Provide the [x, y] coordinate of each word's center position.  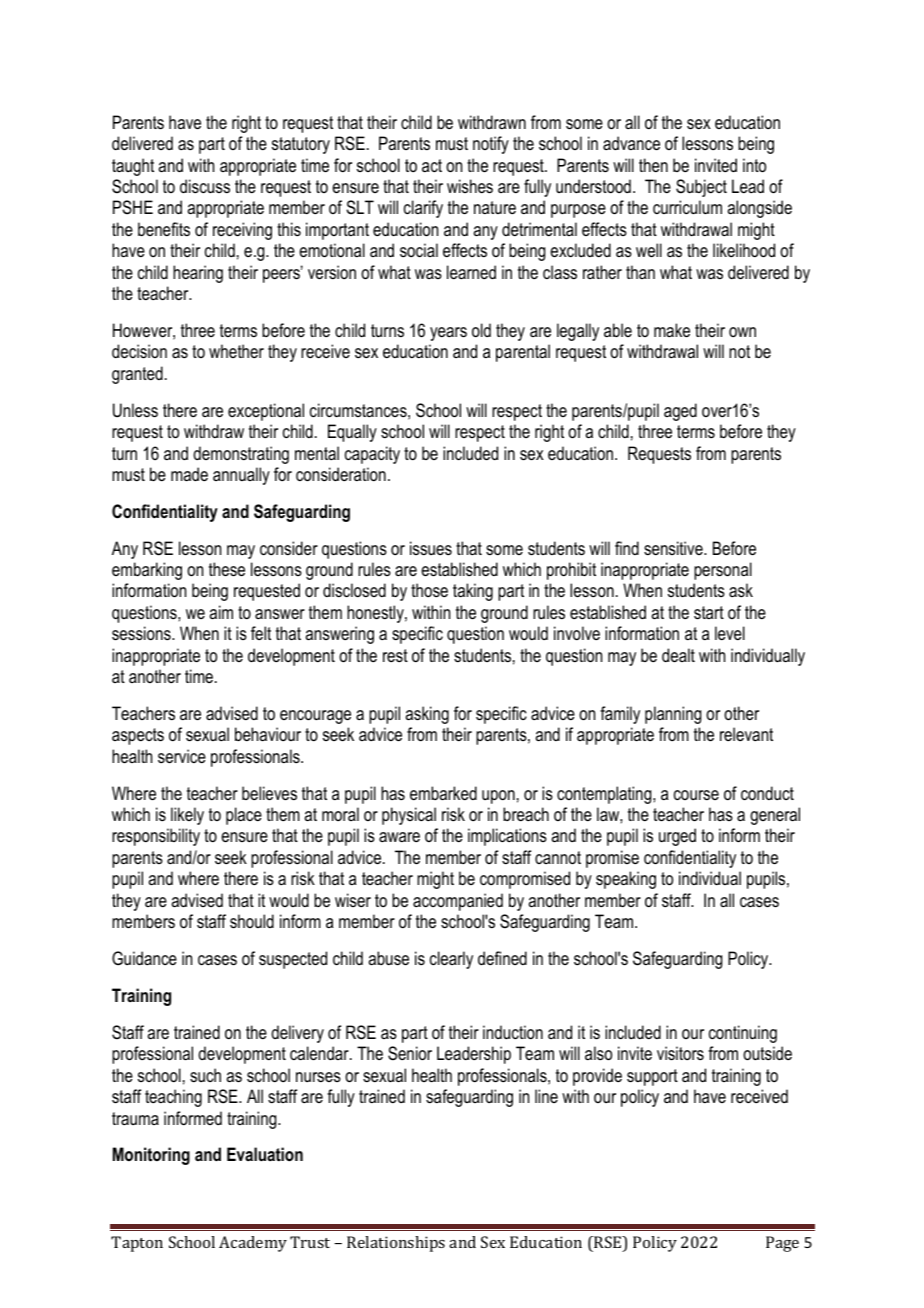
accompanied [458, 902]
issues [431, 548]
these [227, 569]
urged [677, 837]
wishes [470, 186]
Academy [253, 1244]
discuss [205, 186]
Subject [701, 188]
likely [187, 816]
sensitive [674, 548]
